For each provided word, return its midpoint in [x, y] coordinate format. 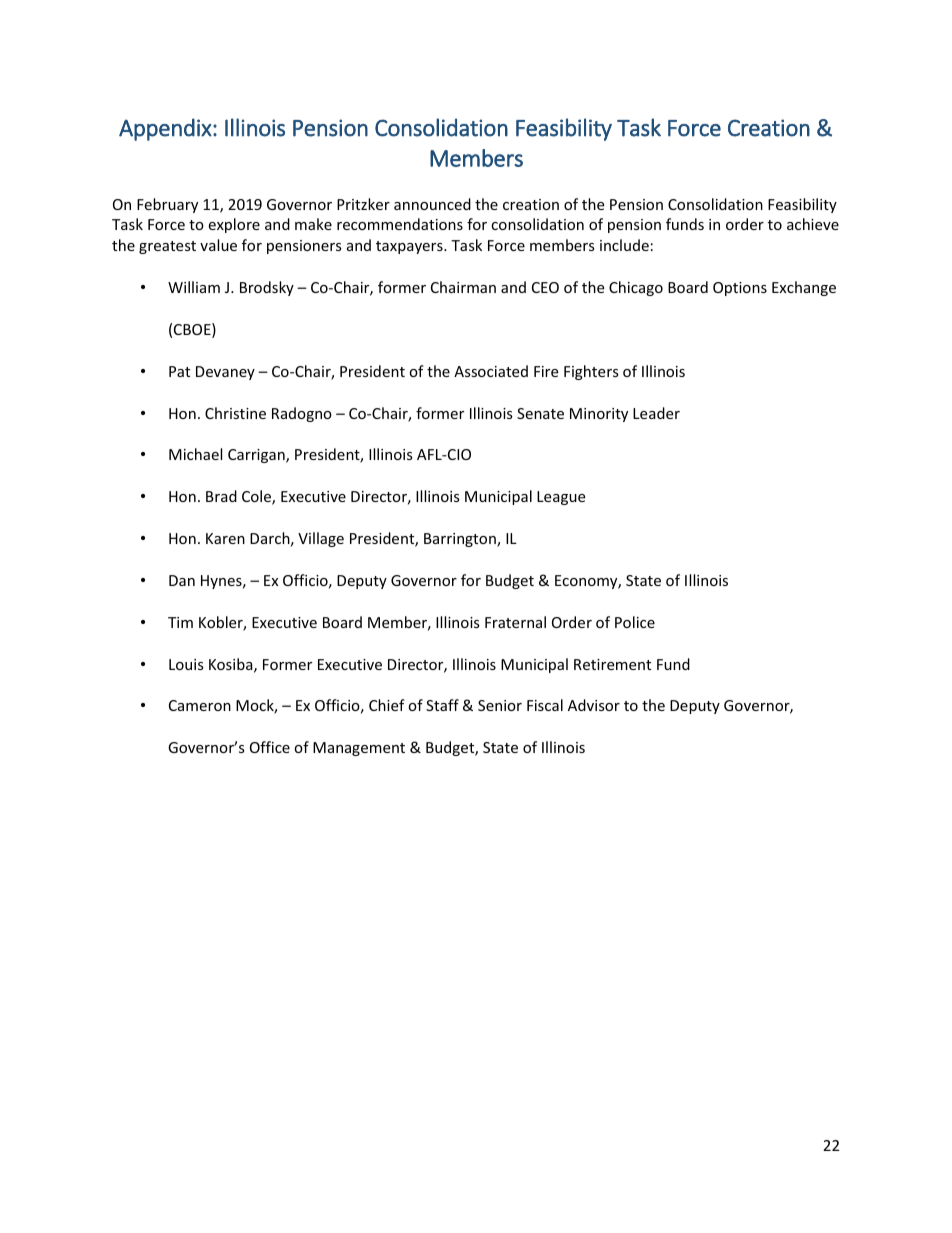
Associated [491, 371]
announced [432, 204]
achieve [813, 224]
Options [740, 289]
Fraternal [515, 622]
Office [270, 747]
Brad [221, 496]
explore [234, 225]
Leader [656, 413]
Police [635, 622]
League [561, 498]
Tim [180, 622]
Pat [179, 371]
